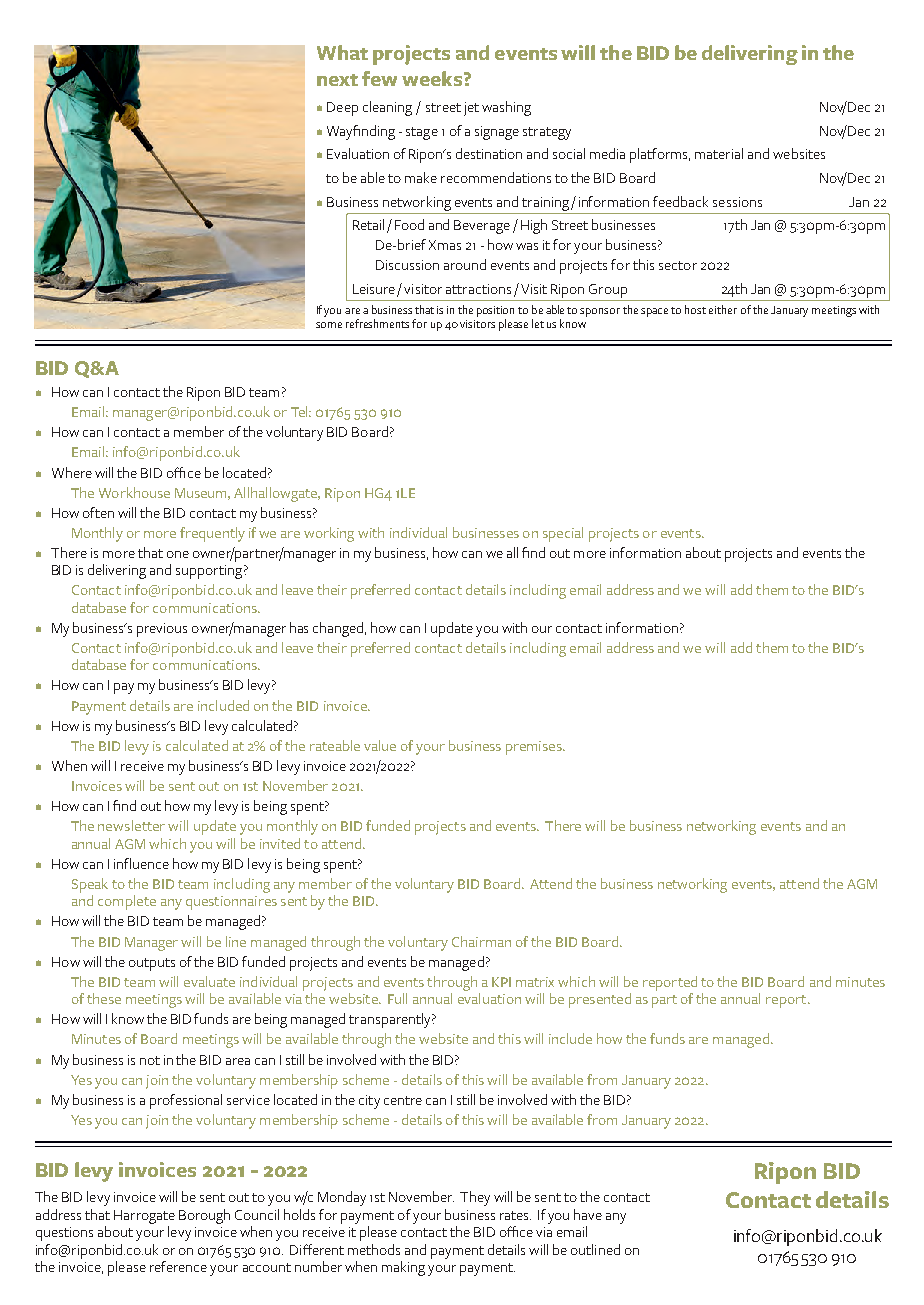 This image has height=1305, width=924. I want to click on have, so click(588, 1214).
